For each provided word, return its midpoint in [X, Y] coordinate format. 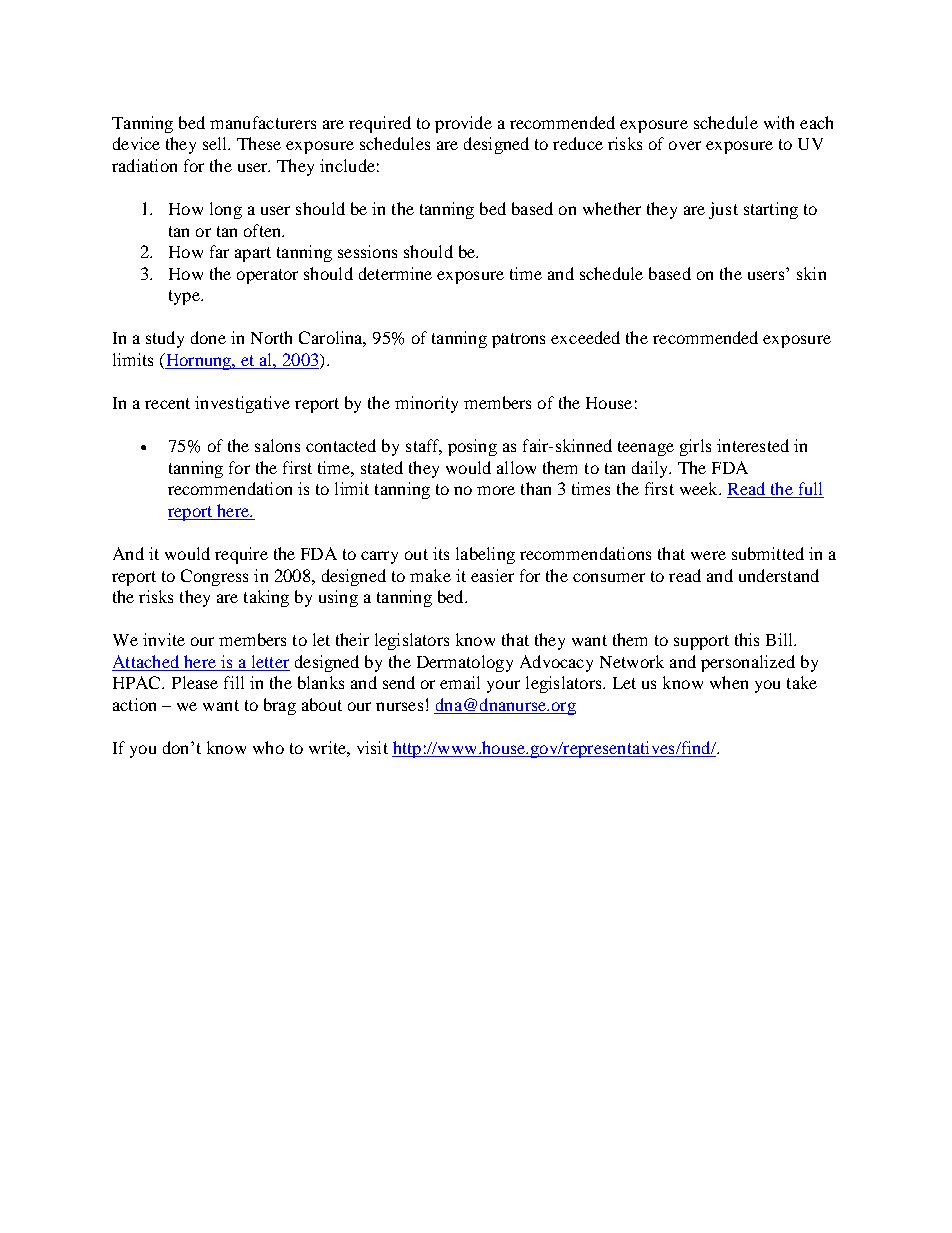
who [268, 747]
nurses [399, 706]
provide [463, 124]
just [723, 210]
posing [472, 447]
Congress [214, 577]
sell [216, 143]
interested [753, 445]
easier [492, 575]
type [185, 297]
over [685, 145]
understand [779, 575]
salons [277, 445]
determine [395, 273]
